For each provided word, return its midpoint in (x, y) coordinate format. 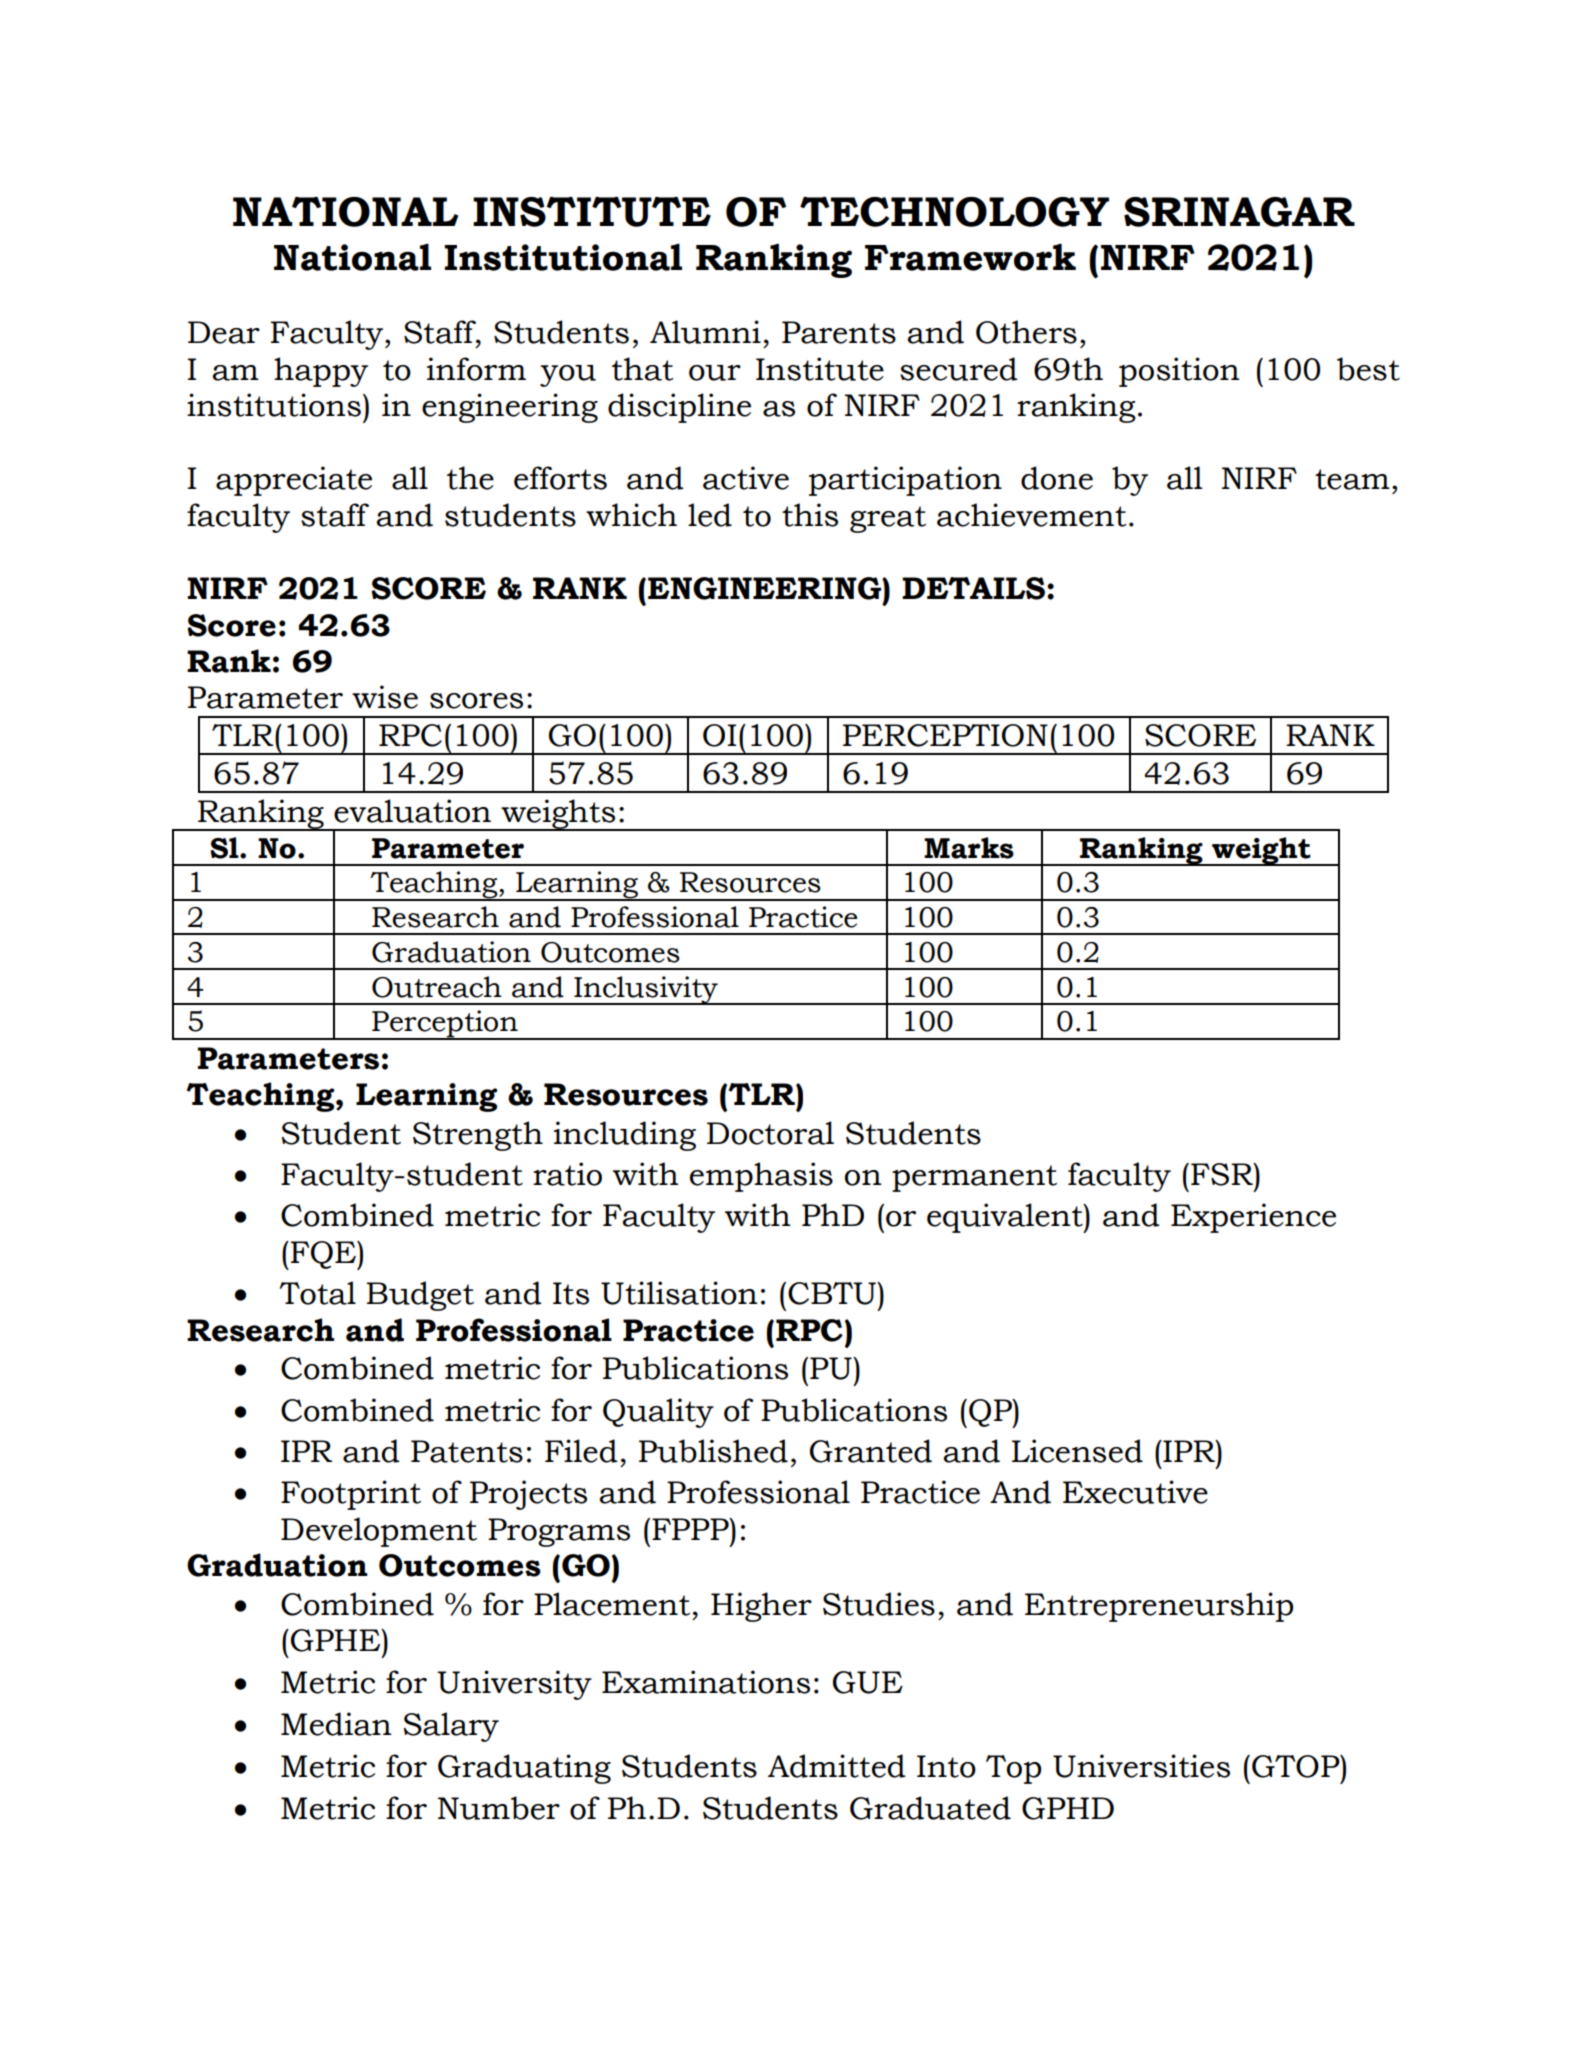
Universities (1141, 1766)
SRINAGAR (1239, 212)
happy (321, 372)
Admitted (837, 1766)
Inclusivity (646, 990)
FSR (1223, 1174)
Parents (839, 332)
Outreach (437, 987)
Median (336, 1724)
